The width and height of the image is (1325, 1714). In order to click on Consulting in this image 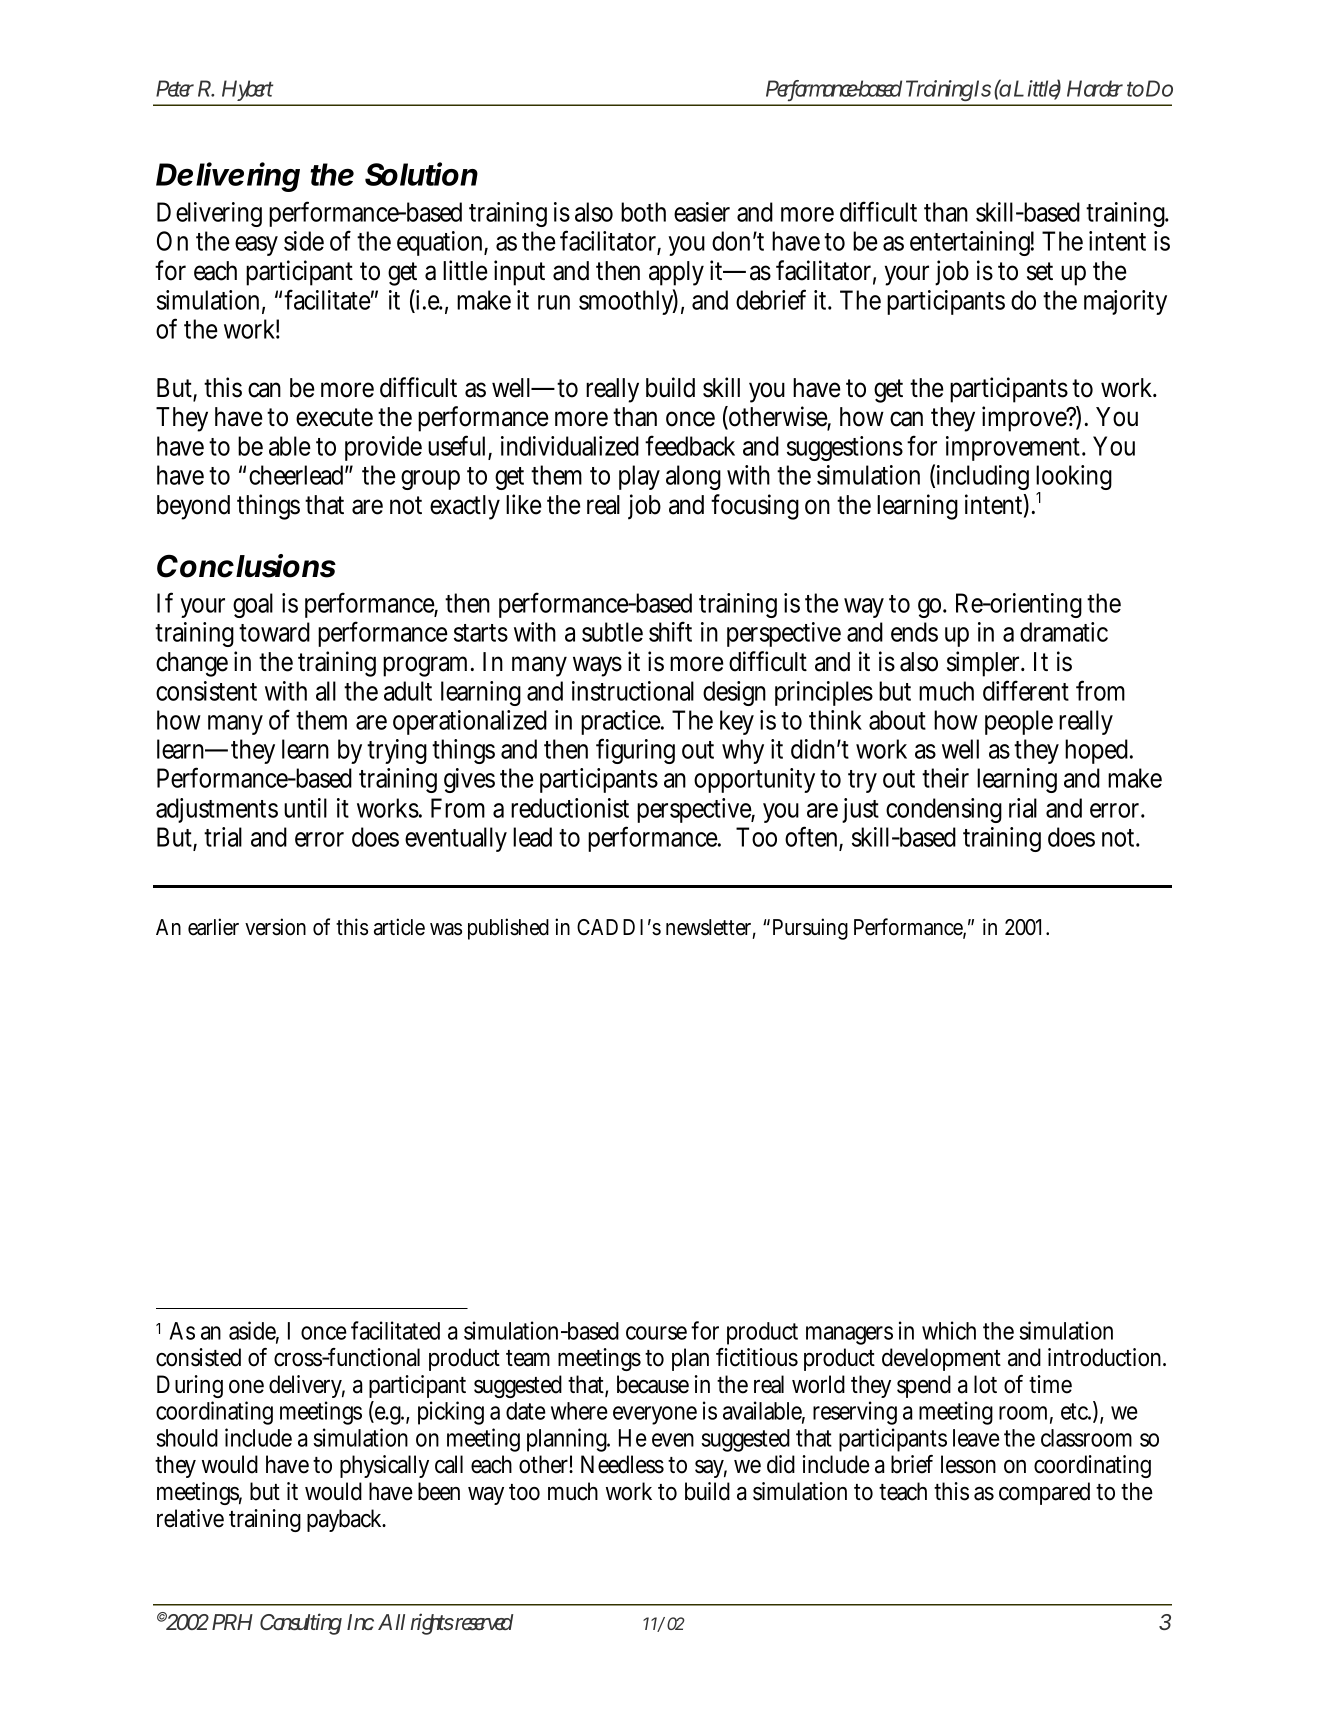, I will do `click(301, 1624)`.
